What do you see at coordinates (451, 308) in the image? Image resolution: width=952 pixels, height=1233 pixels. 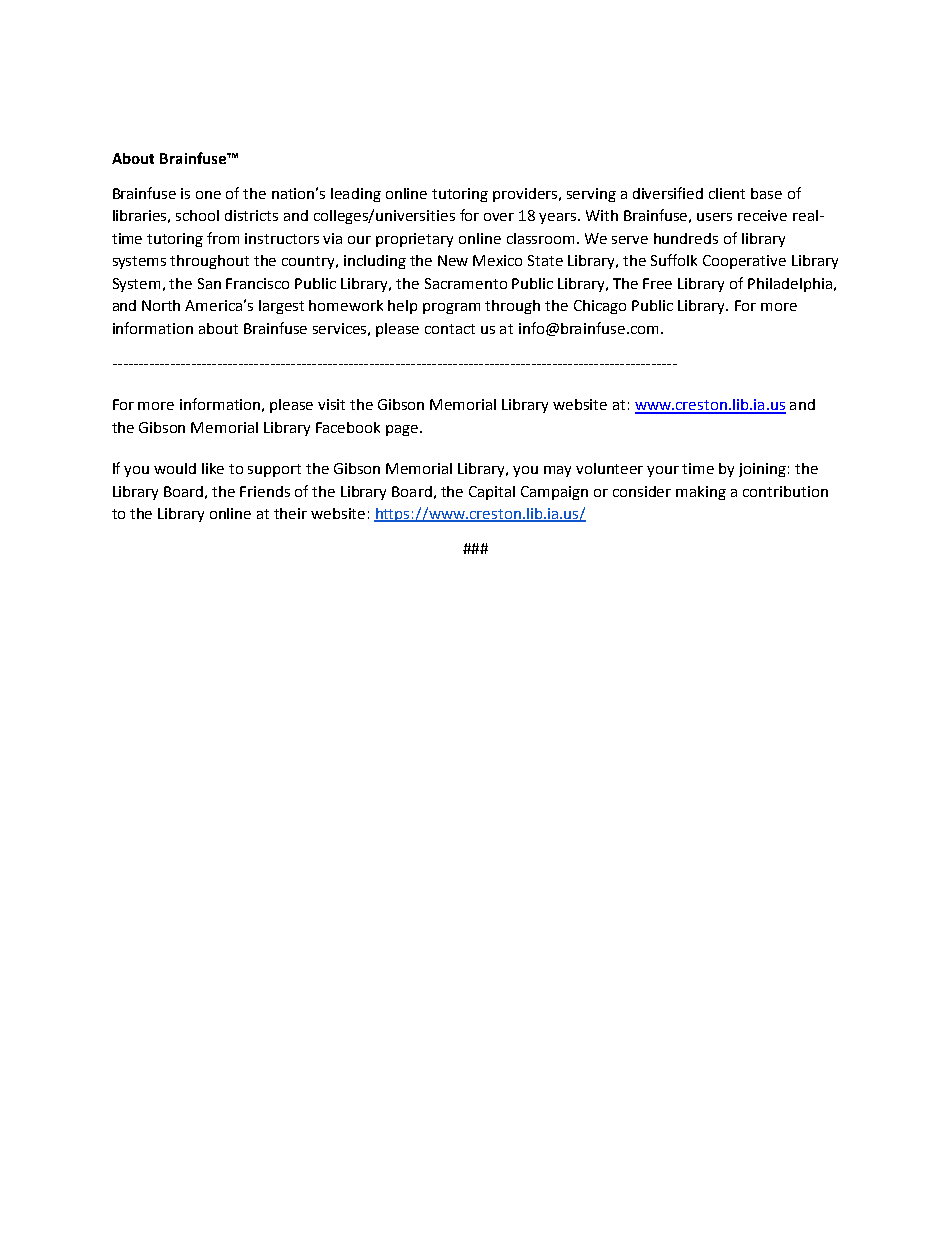 I see `program` at bounding box center [451, 308].
